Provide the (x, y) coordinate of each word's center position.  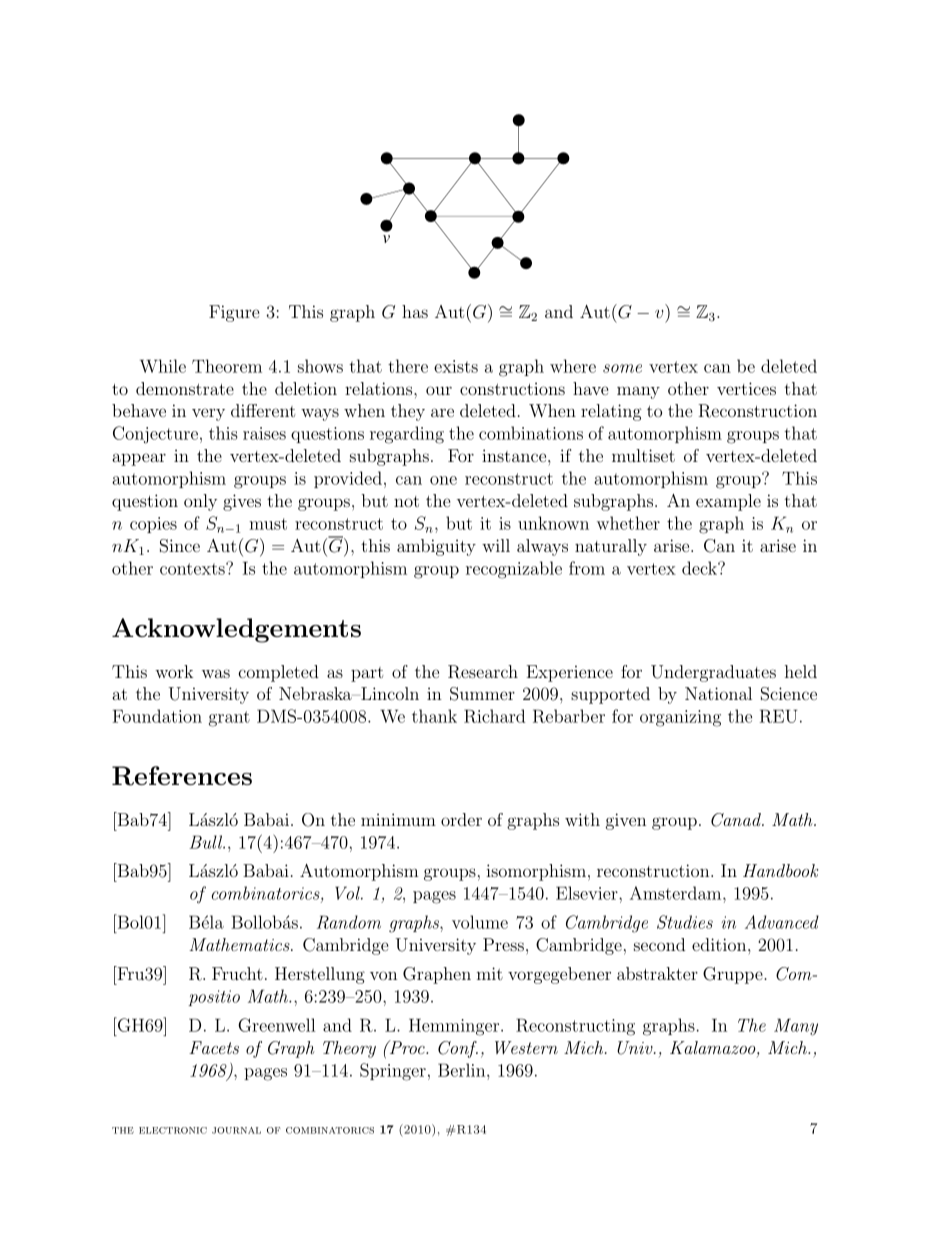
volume (480, 922)
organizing (680, 718)
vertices (746, 388)
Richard (494, 716)
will (496, 545)
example (728, 502)
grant (229, 719)
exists (456, 366)
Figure (234, 313)
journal (236, 1130)
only (200, 502)
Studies (685, 922)
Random (349, 922)
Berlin (463, 1070)
